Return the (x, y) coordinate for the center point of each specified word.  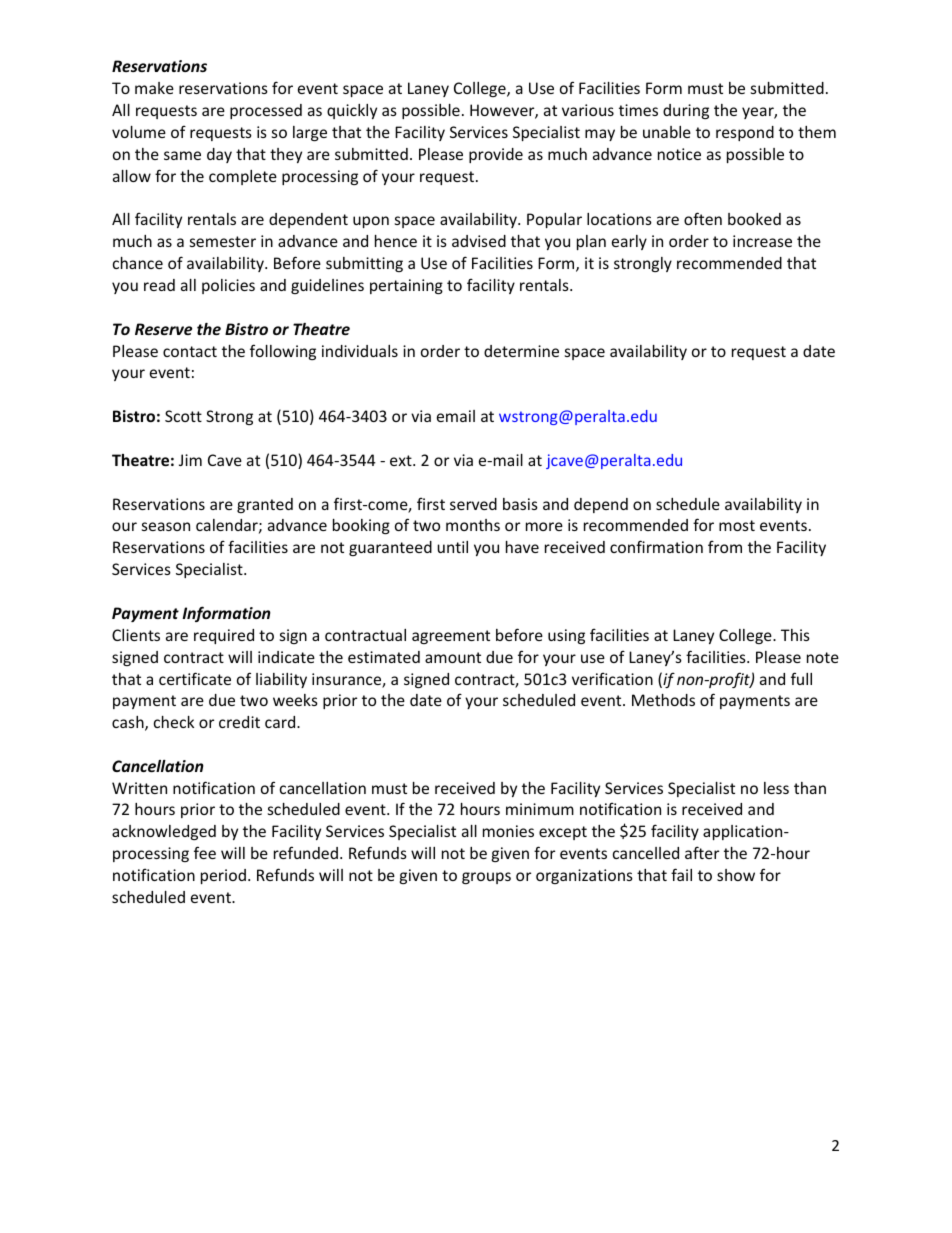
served (473, 504)
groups (486, 878)
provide (496, 155)
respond (745, 133)
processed (266, 111)
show (736, 875)
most (737, 525)
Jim (190, 460)
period (223, 876)
